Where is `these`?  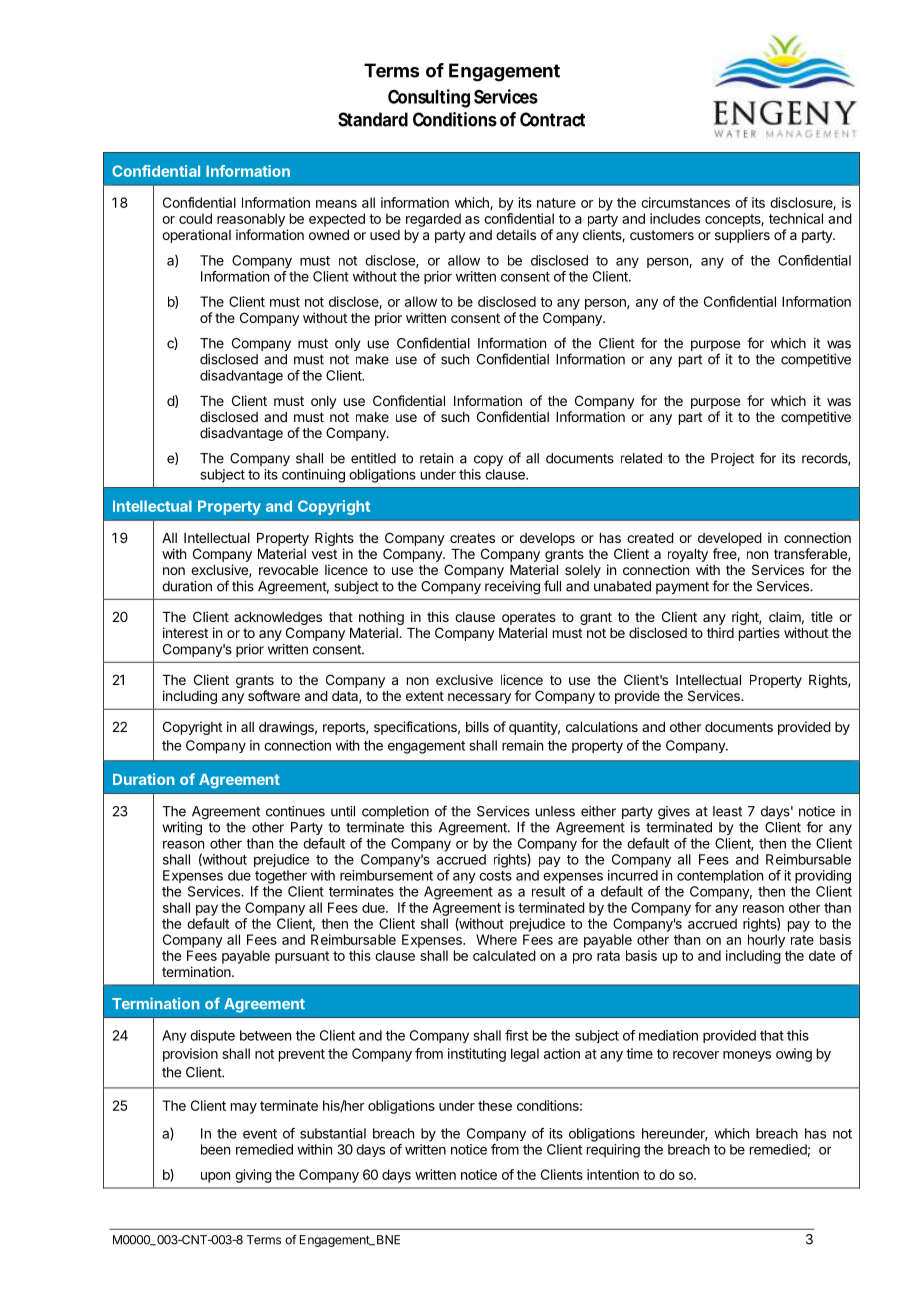
these is located at coordinates (495, 1105).
